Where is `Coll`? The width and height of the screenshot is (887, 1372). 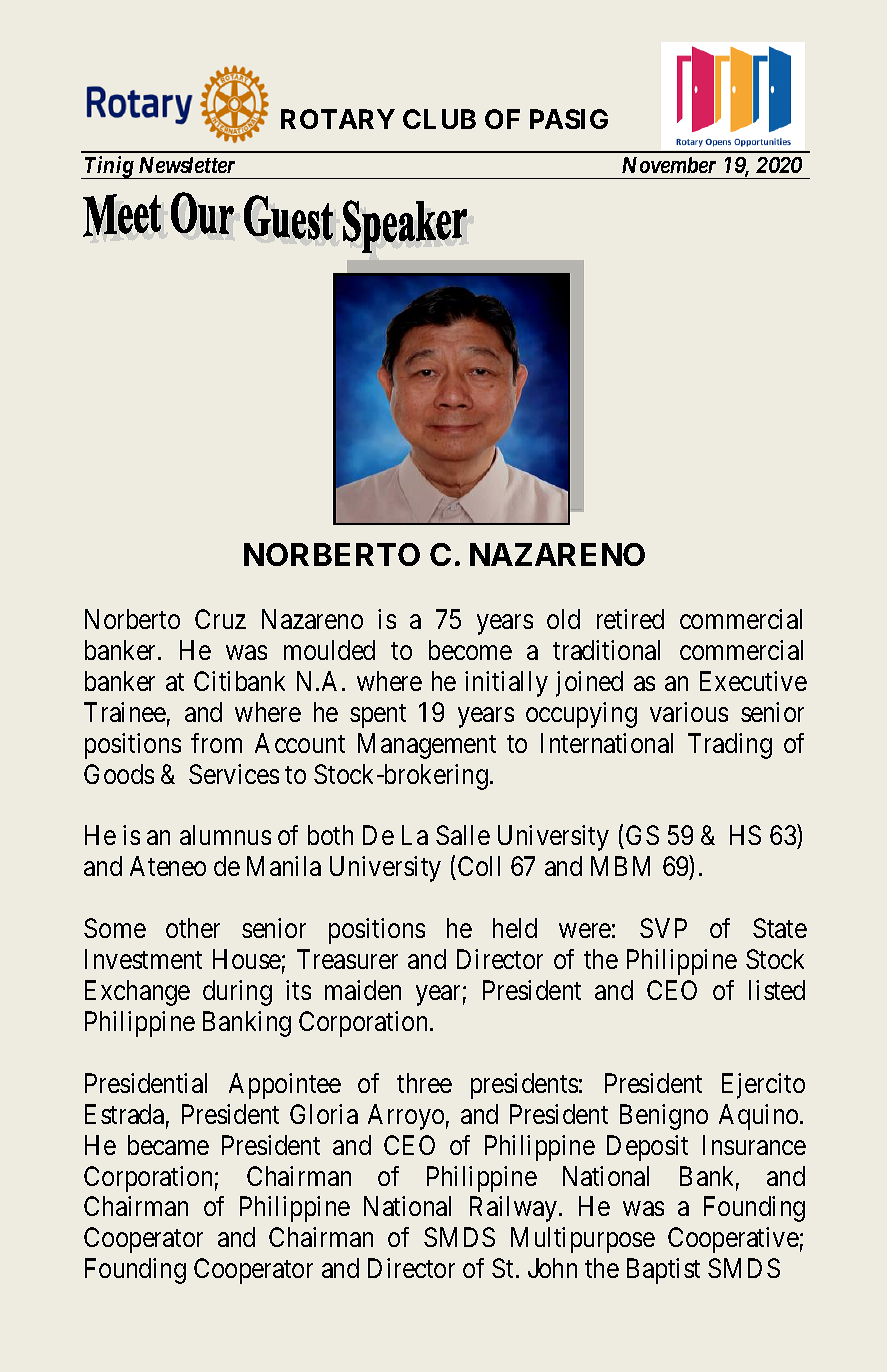
Coll is located at coordinates (479, 866).
